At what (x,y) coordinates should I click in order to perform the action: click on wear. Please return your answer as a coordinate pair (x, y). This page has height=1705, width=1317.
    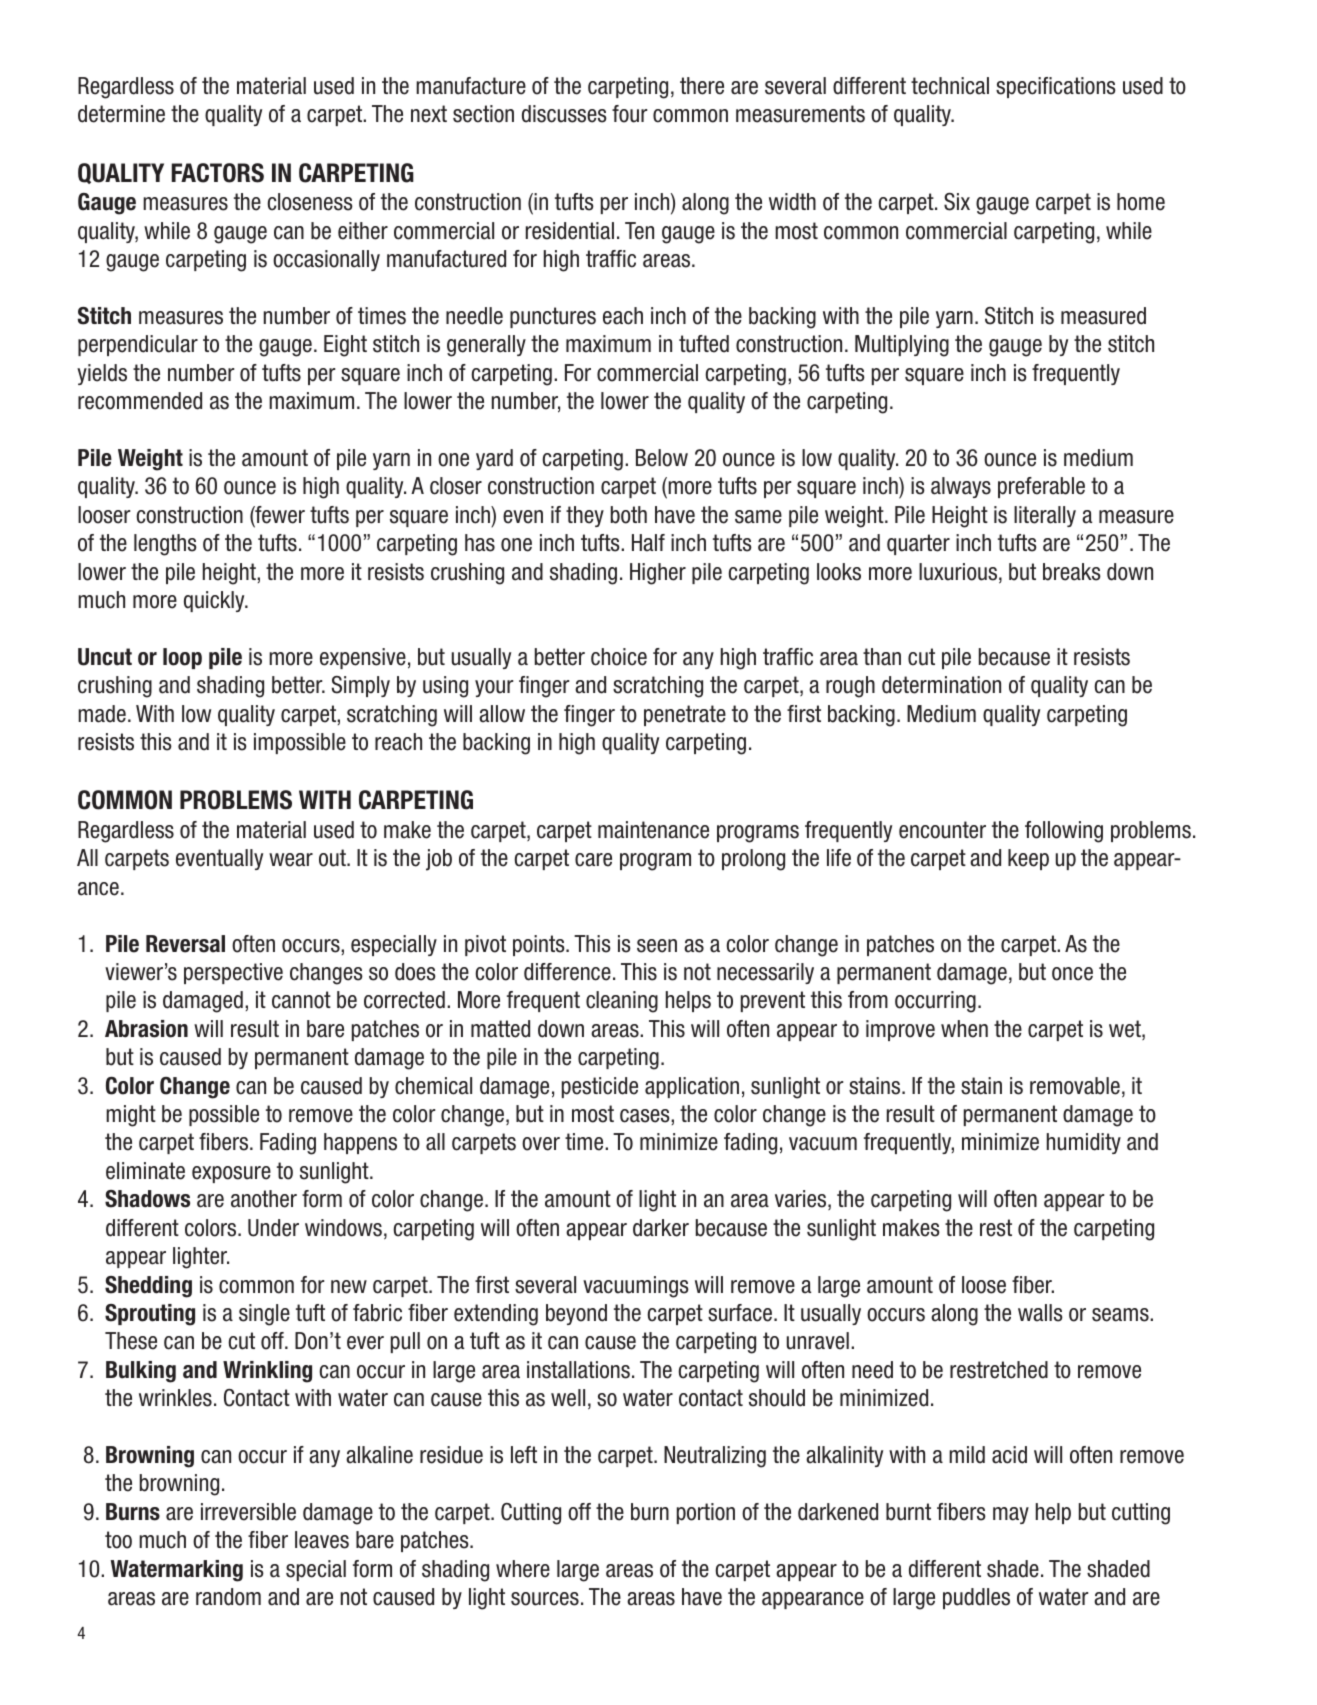
    Looking at the image, I should click on (291, 860).
